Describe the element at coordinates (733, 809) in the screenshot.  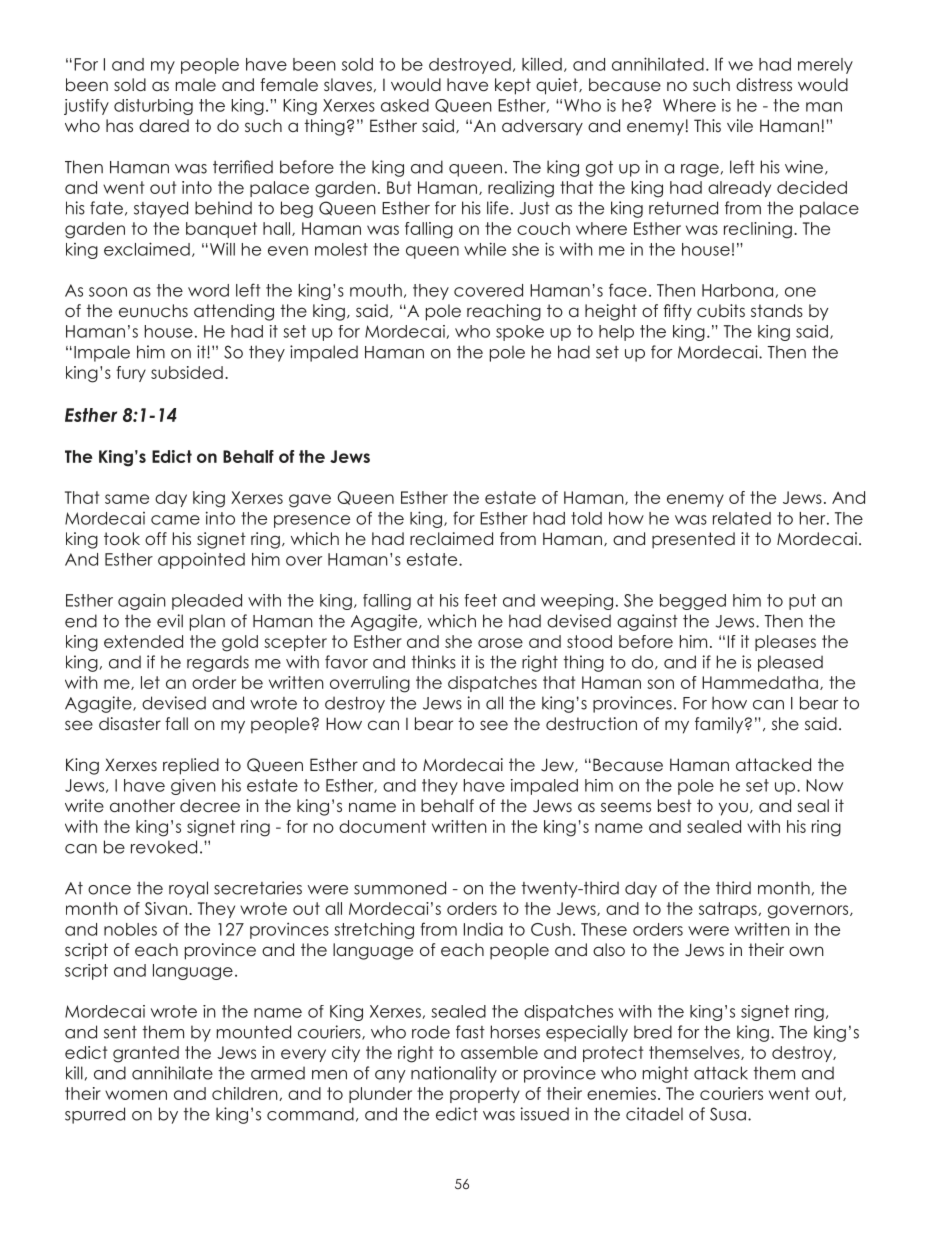
I see `you` at that location.
